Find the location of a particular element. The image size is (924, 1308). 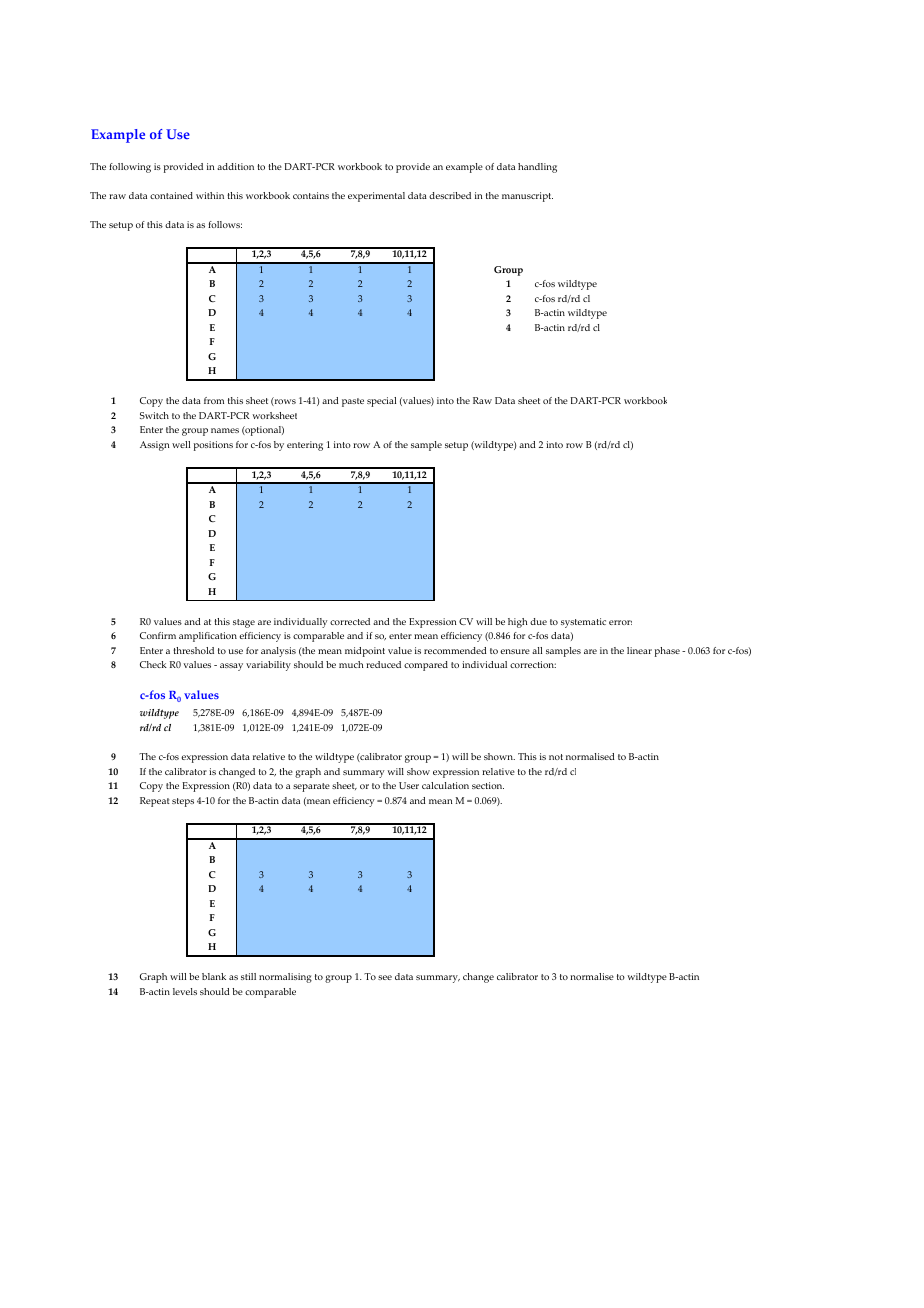

section is located at coordinates (488, 785).
